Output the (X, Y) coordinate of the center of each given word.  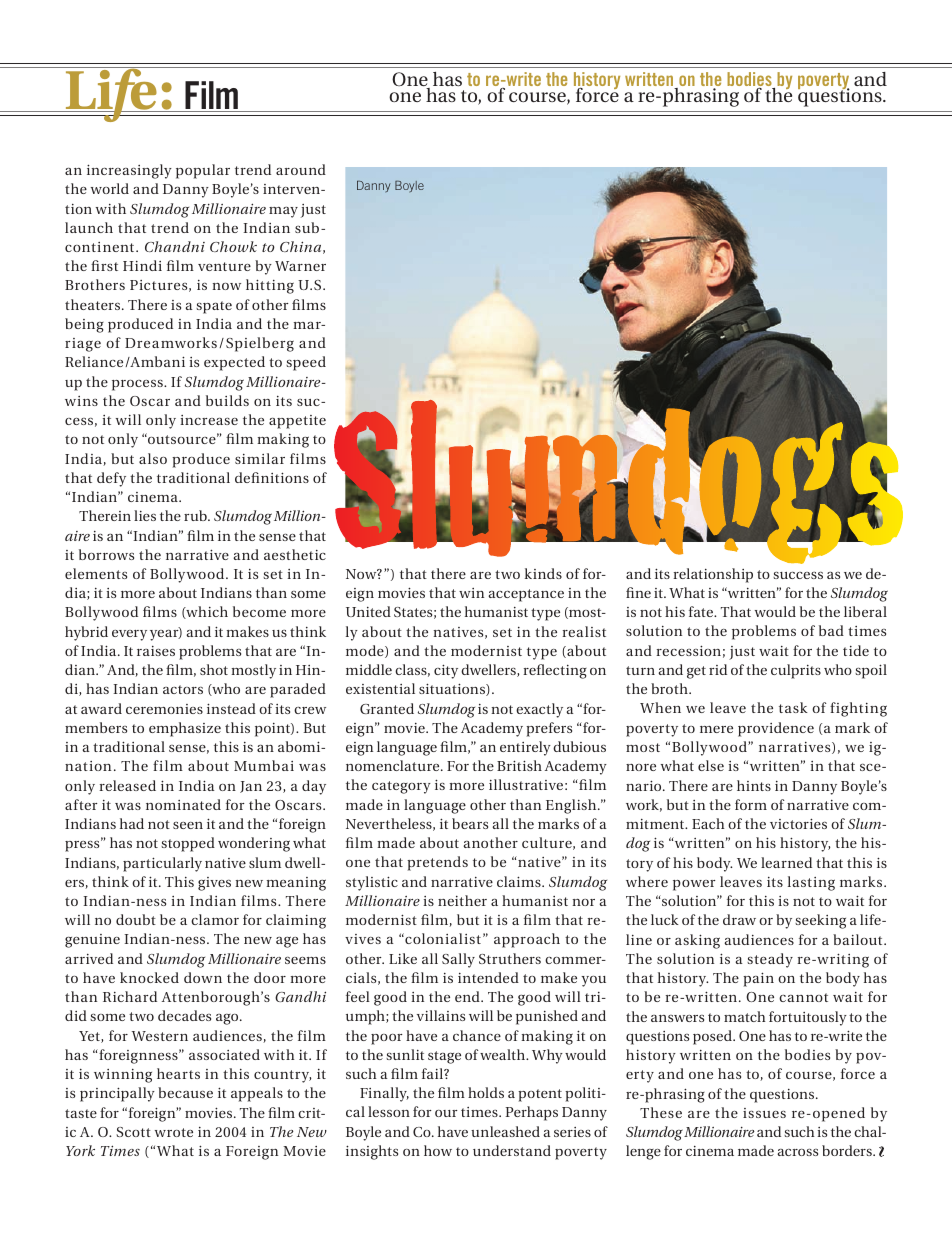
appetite (297, 422)
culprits (796, 671)
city (446, 671)
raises (156, 651)
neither (462, 900)
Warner (300, 266)
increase (209, 420)
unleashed (505, 1131)
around (301, 169)
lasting (811, 883)
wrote (174, 1132)
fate (702, 611)
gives (214, 884)
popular (203, 171)
